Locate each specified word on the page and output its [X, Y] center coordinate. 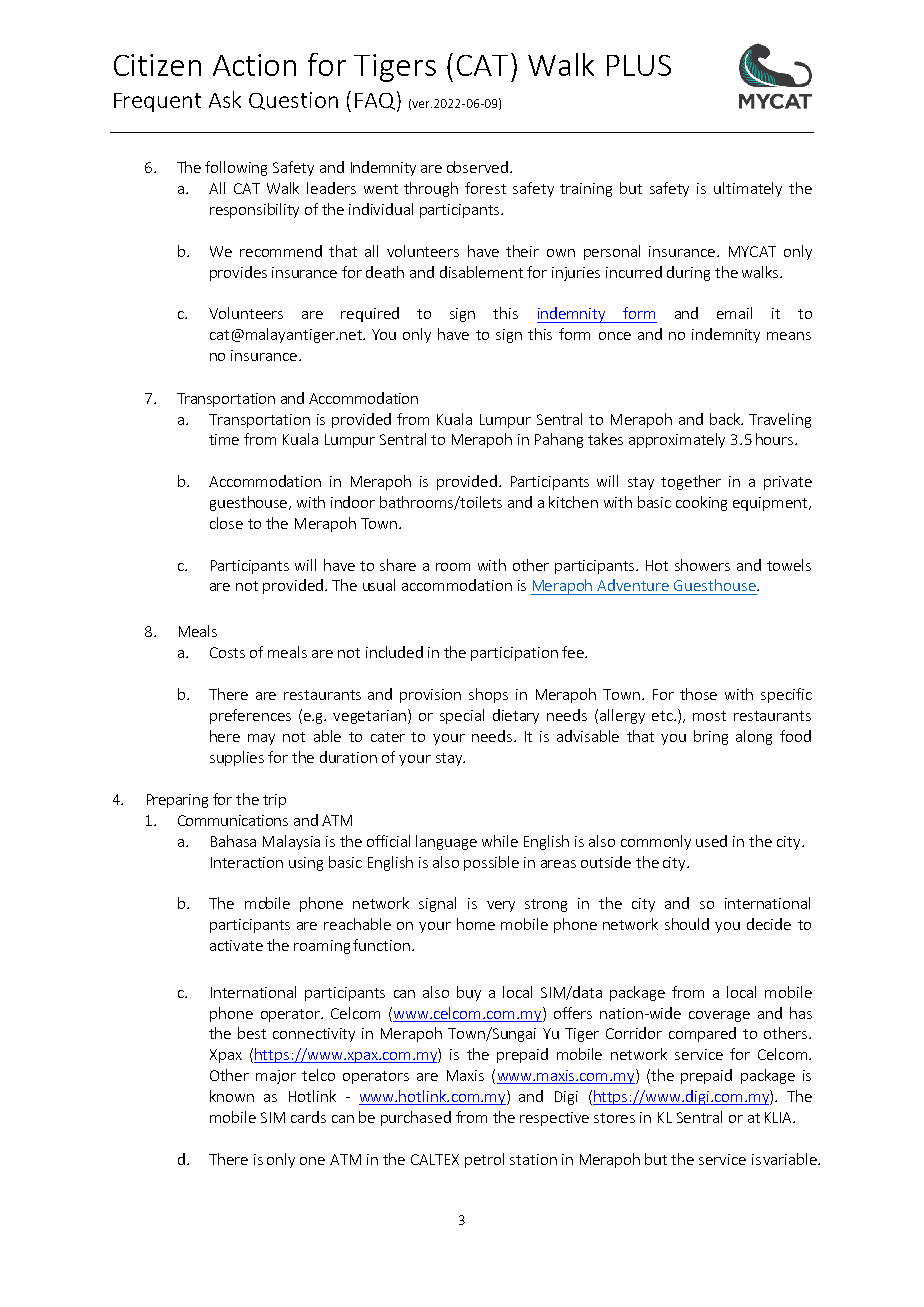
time [224, 439]
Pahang [559, 440]
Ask [225, 99]
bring [711, 737]
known [232, 1096]
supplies [237, 758]
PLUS [639, 65]
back [726, 419]
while [500, 841]
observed [477, 167]
